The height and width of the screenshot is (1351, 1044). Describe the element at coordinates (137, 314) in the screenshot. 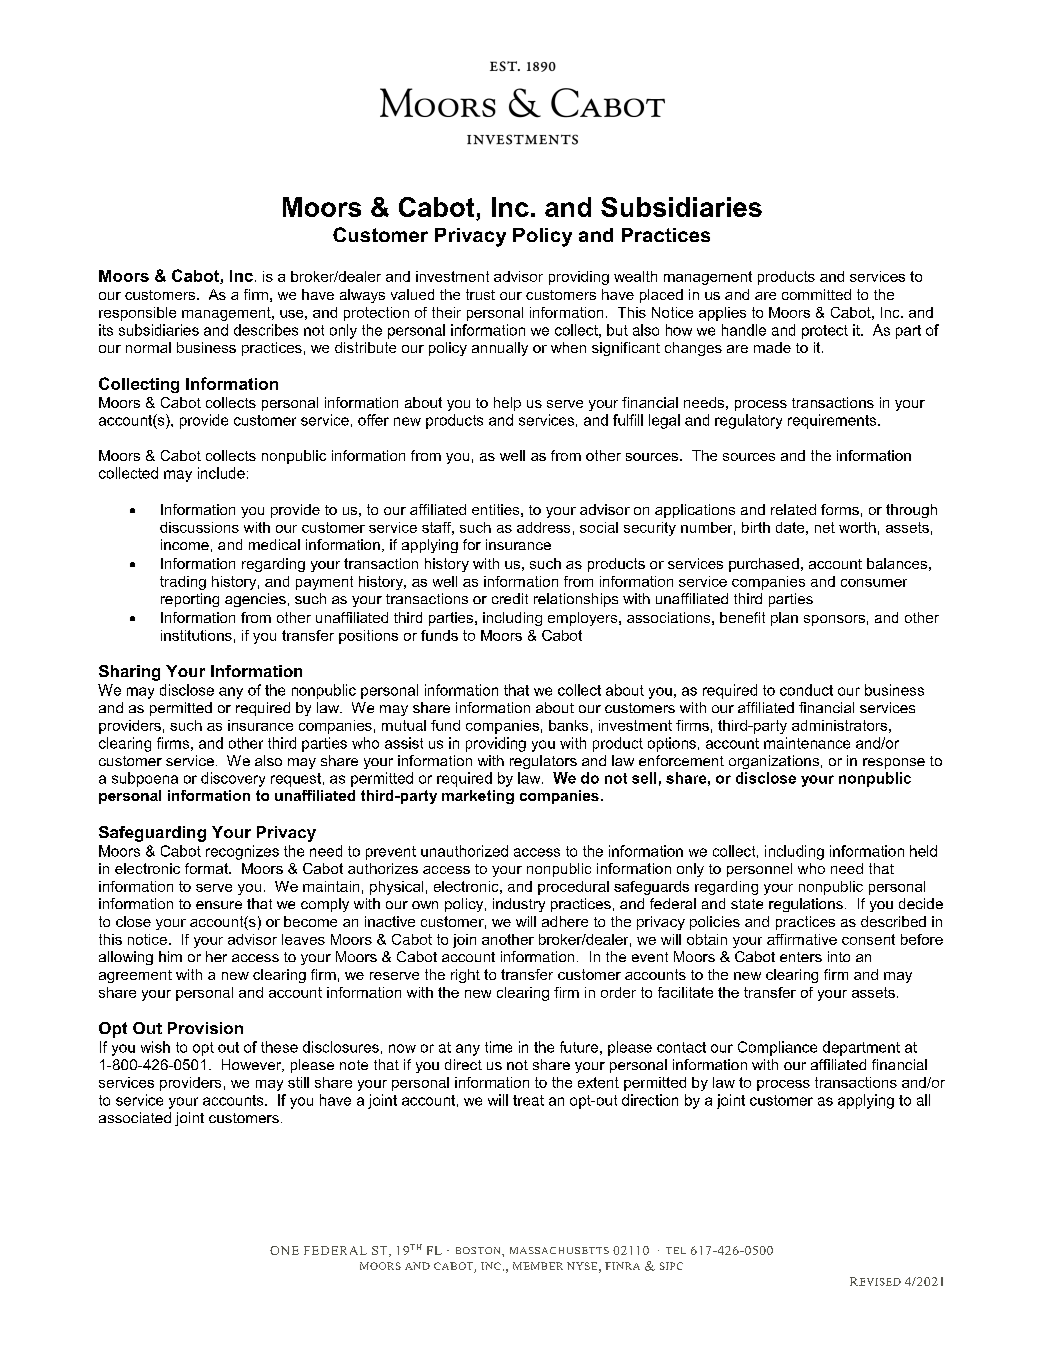

I see `responsible` at that location.
